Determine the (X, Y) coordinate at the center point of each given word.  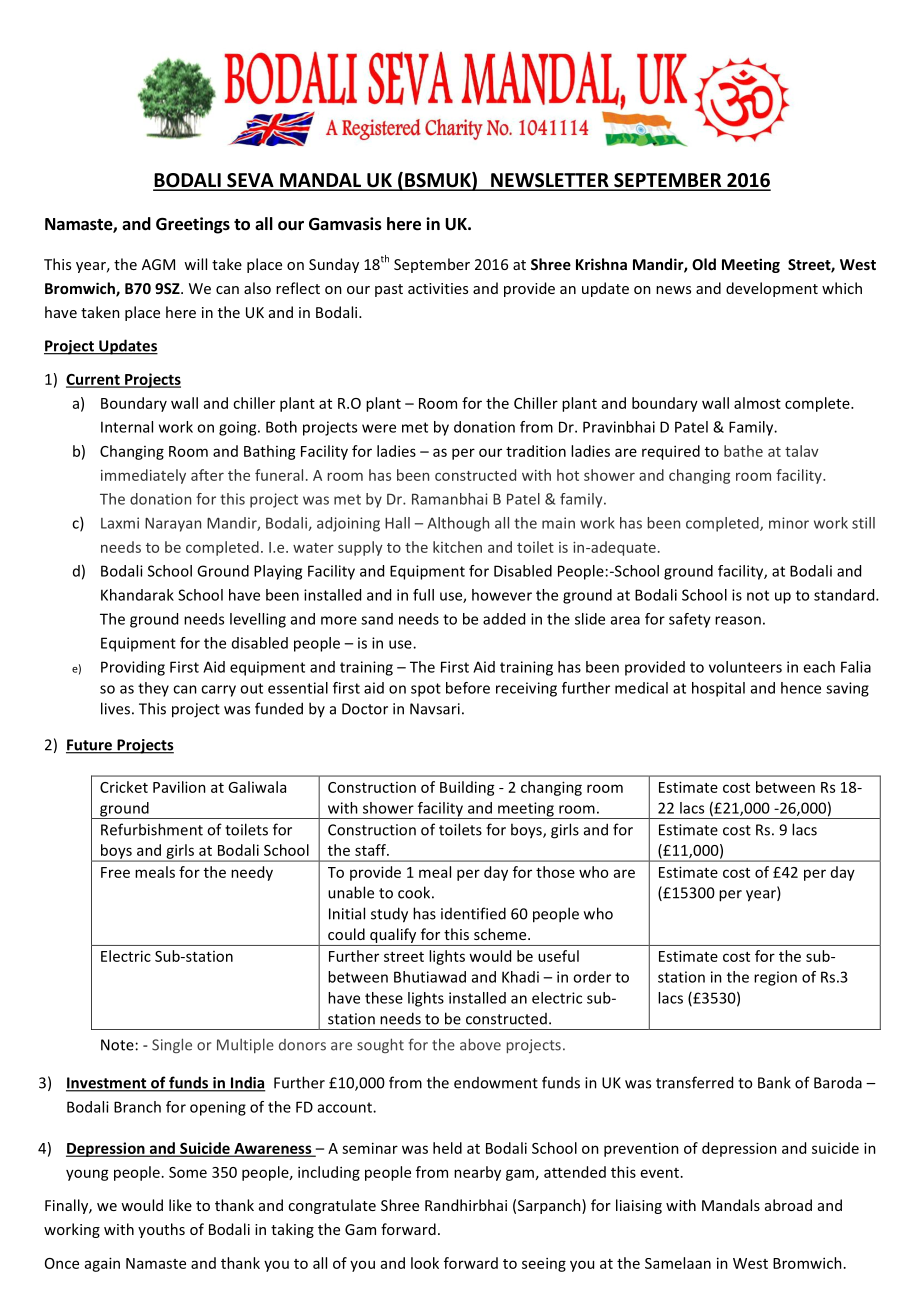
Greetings (193, 225)
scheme (501, 934)
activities (438, 288)
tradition (536, 451)
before (468, 688)
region (775, 978)
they (153, 689)
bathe (743, 451)
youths (161, 1230)
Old (704, 264)
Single (172, 1045)
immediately (143, 476)
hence (801, 688)
